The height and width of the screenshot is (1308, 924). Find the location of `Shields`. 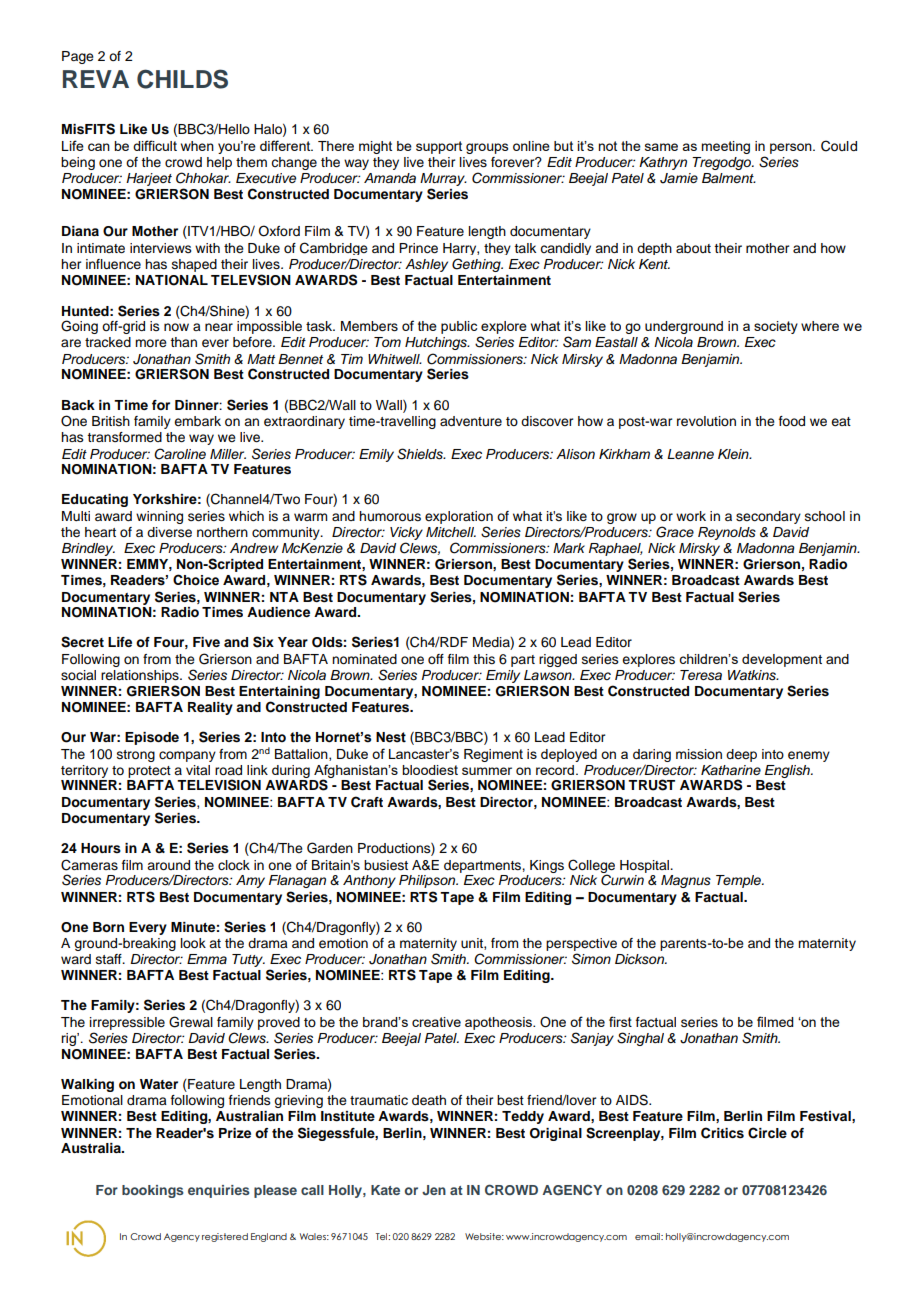

Shields is located at coordinates (421, 454).
